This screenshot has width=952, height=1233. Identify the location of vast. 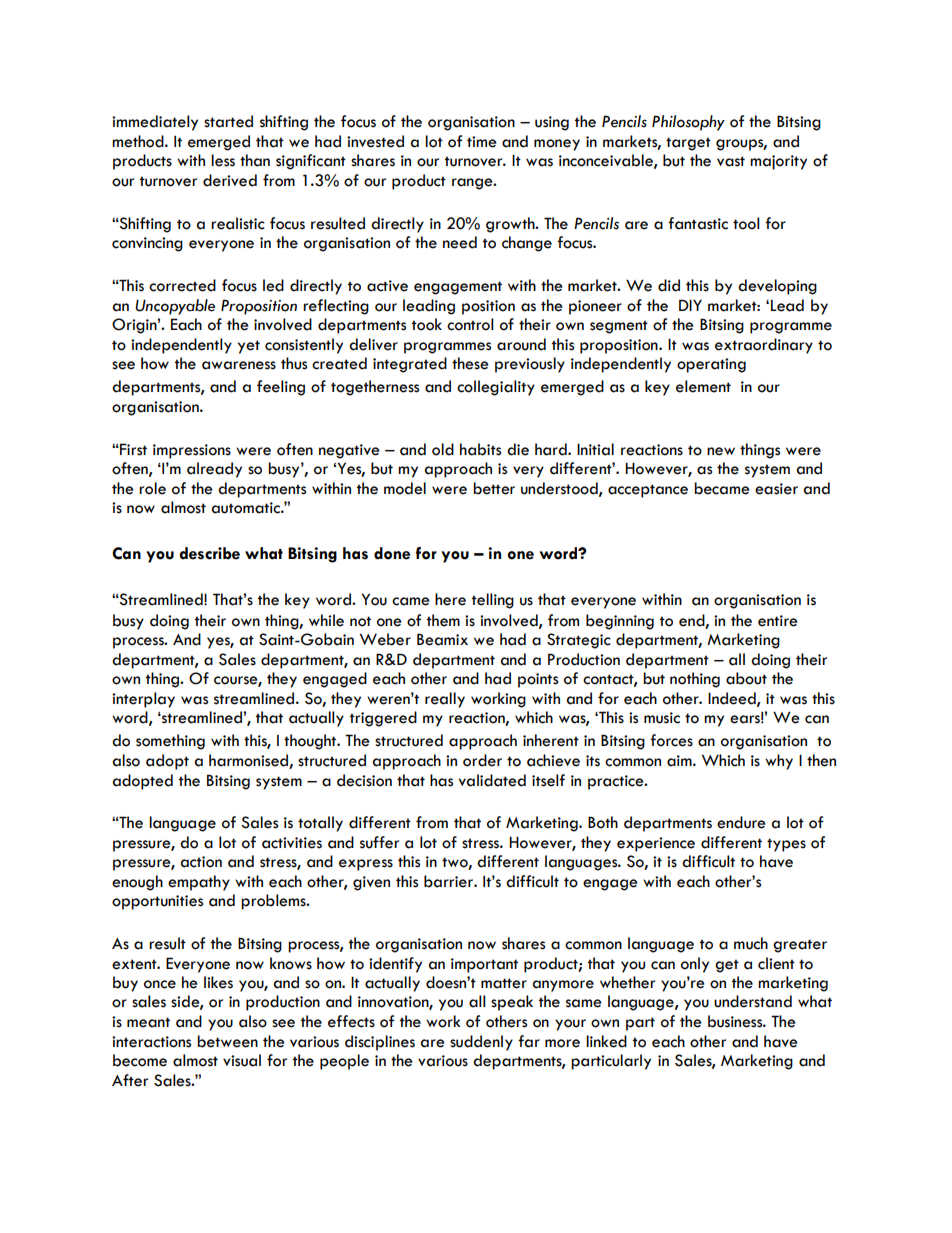
(731, 161).
